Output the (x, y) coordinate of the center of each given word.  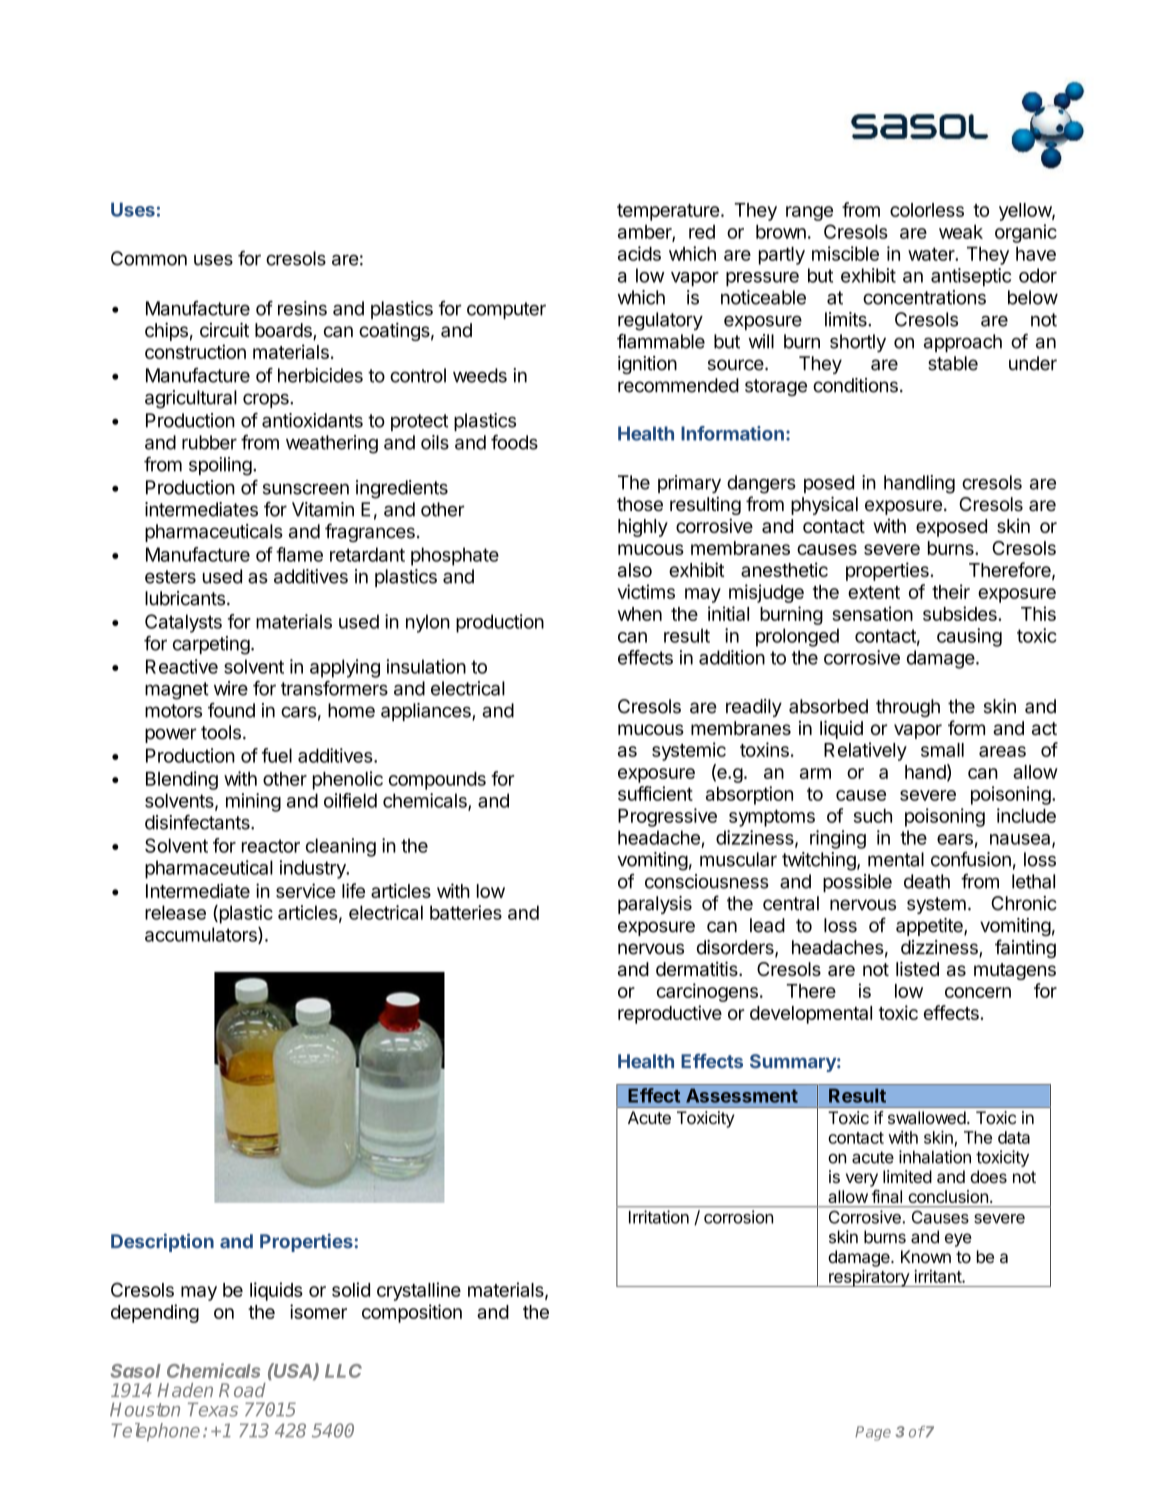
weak (961, 232)
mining (253, 802)
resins (302, 308)
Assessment (742, 1095)
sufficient (655, 793)
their (951, 591)
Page (873, 1433)
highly (643, 527)
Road (242, 1390)
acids (639, 253)
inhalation (935, 1157)
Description (162, 1242)
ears (955, 839)
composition (412, 1313)
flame (299, 554)
